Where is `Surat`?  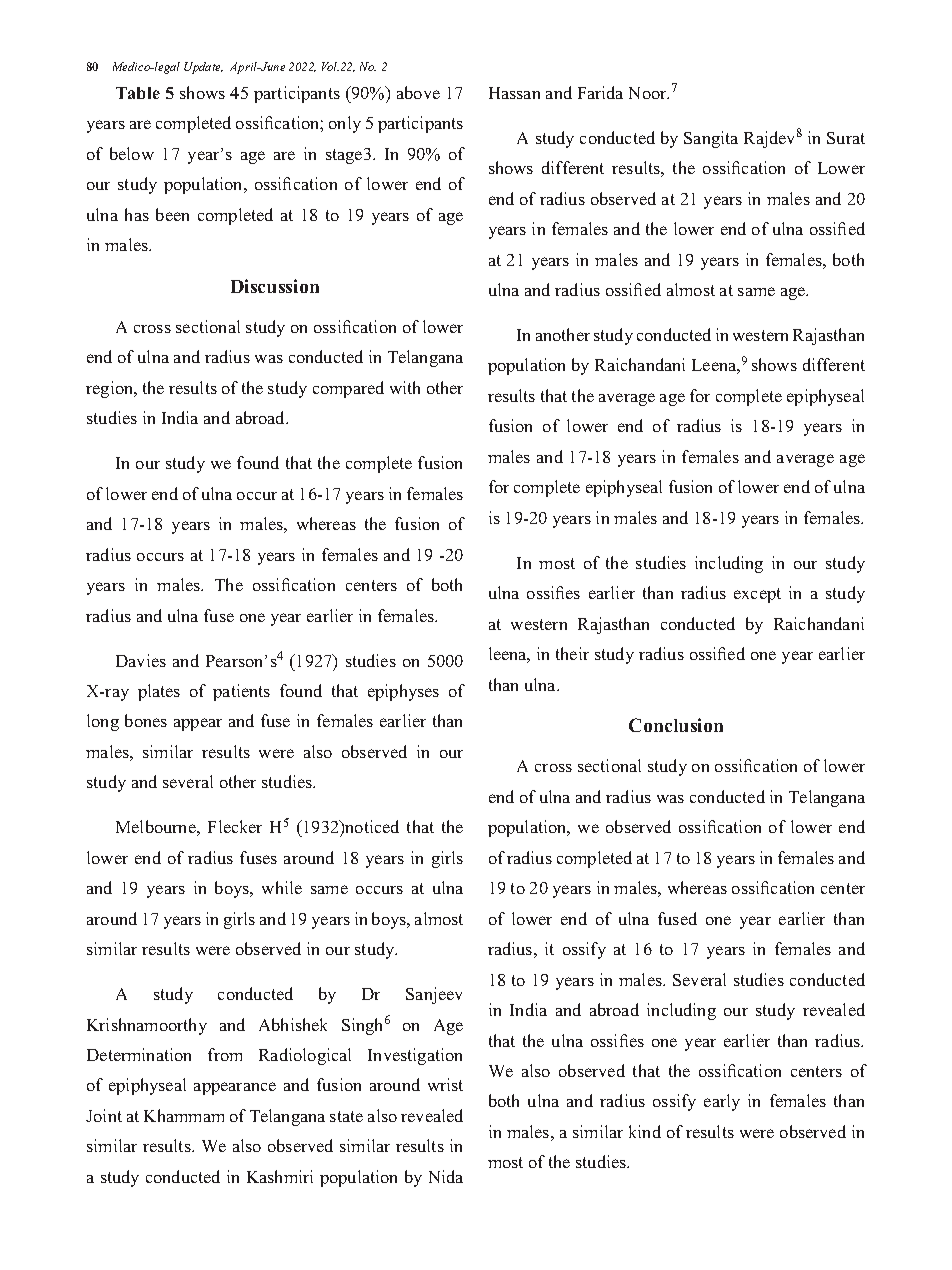
Surat is located at coordinates (846, 138).
